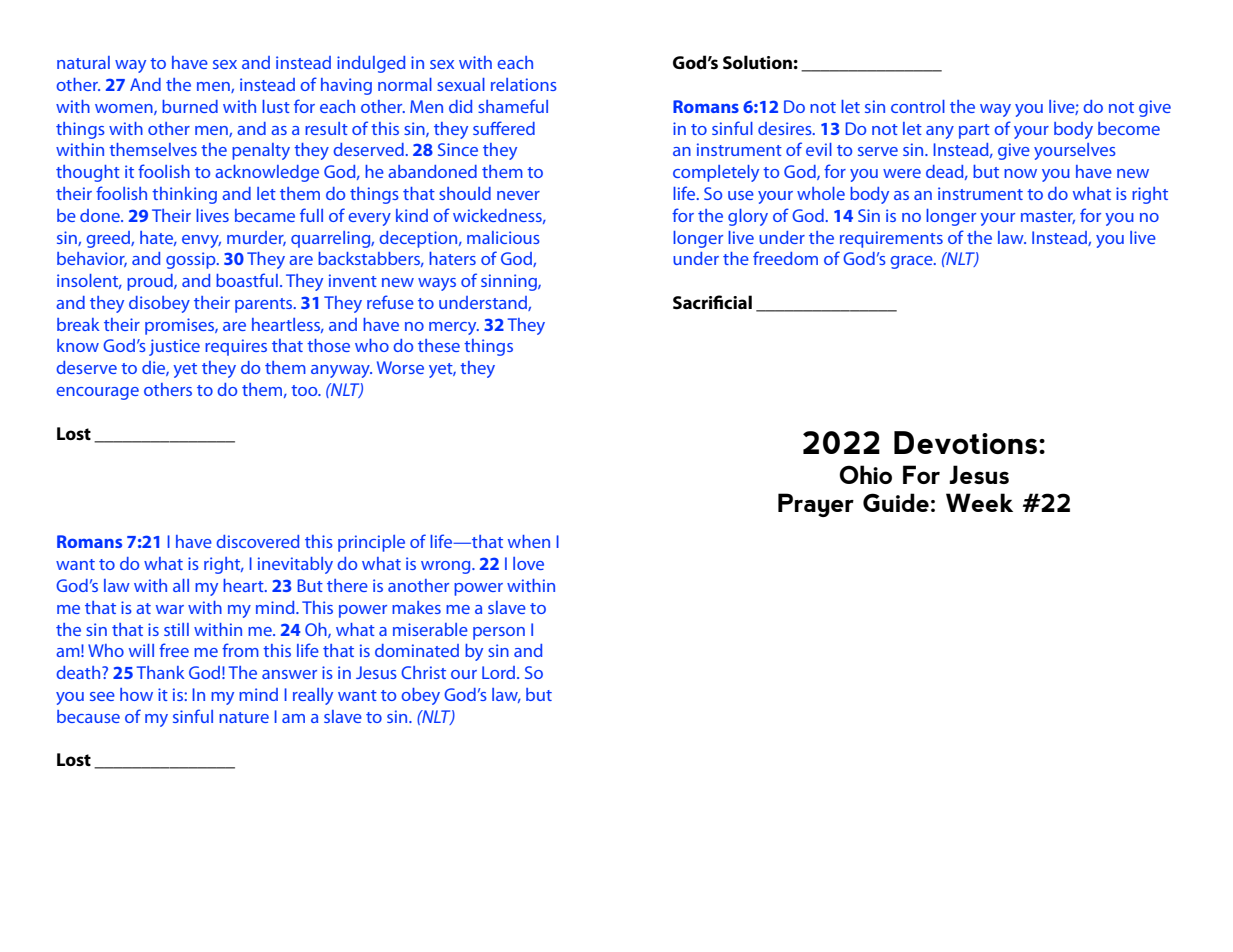 Image resolution: width=1233 pixels, height=952 pixels. What do you see at coordinates (529, 541) in the screenshot?
I see `when` at bounding box center [529, 541].
